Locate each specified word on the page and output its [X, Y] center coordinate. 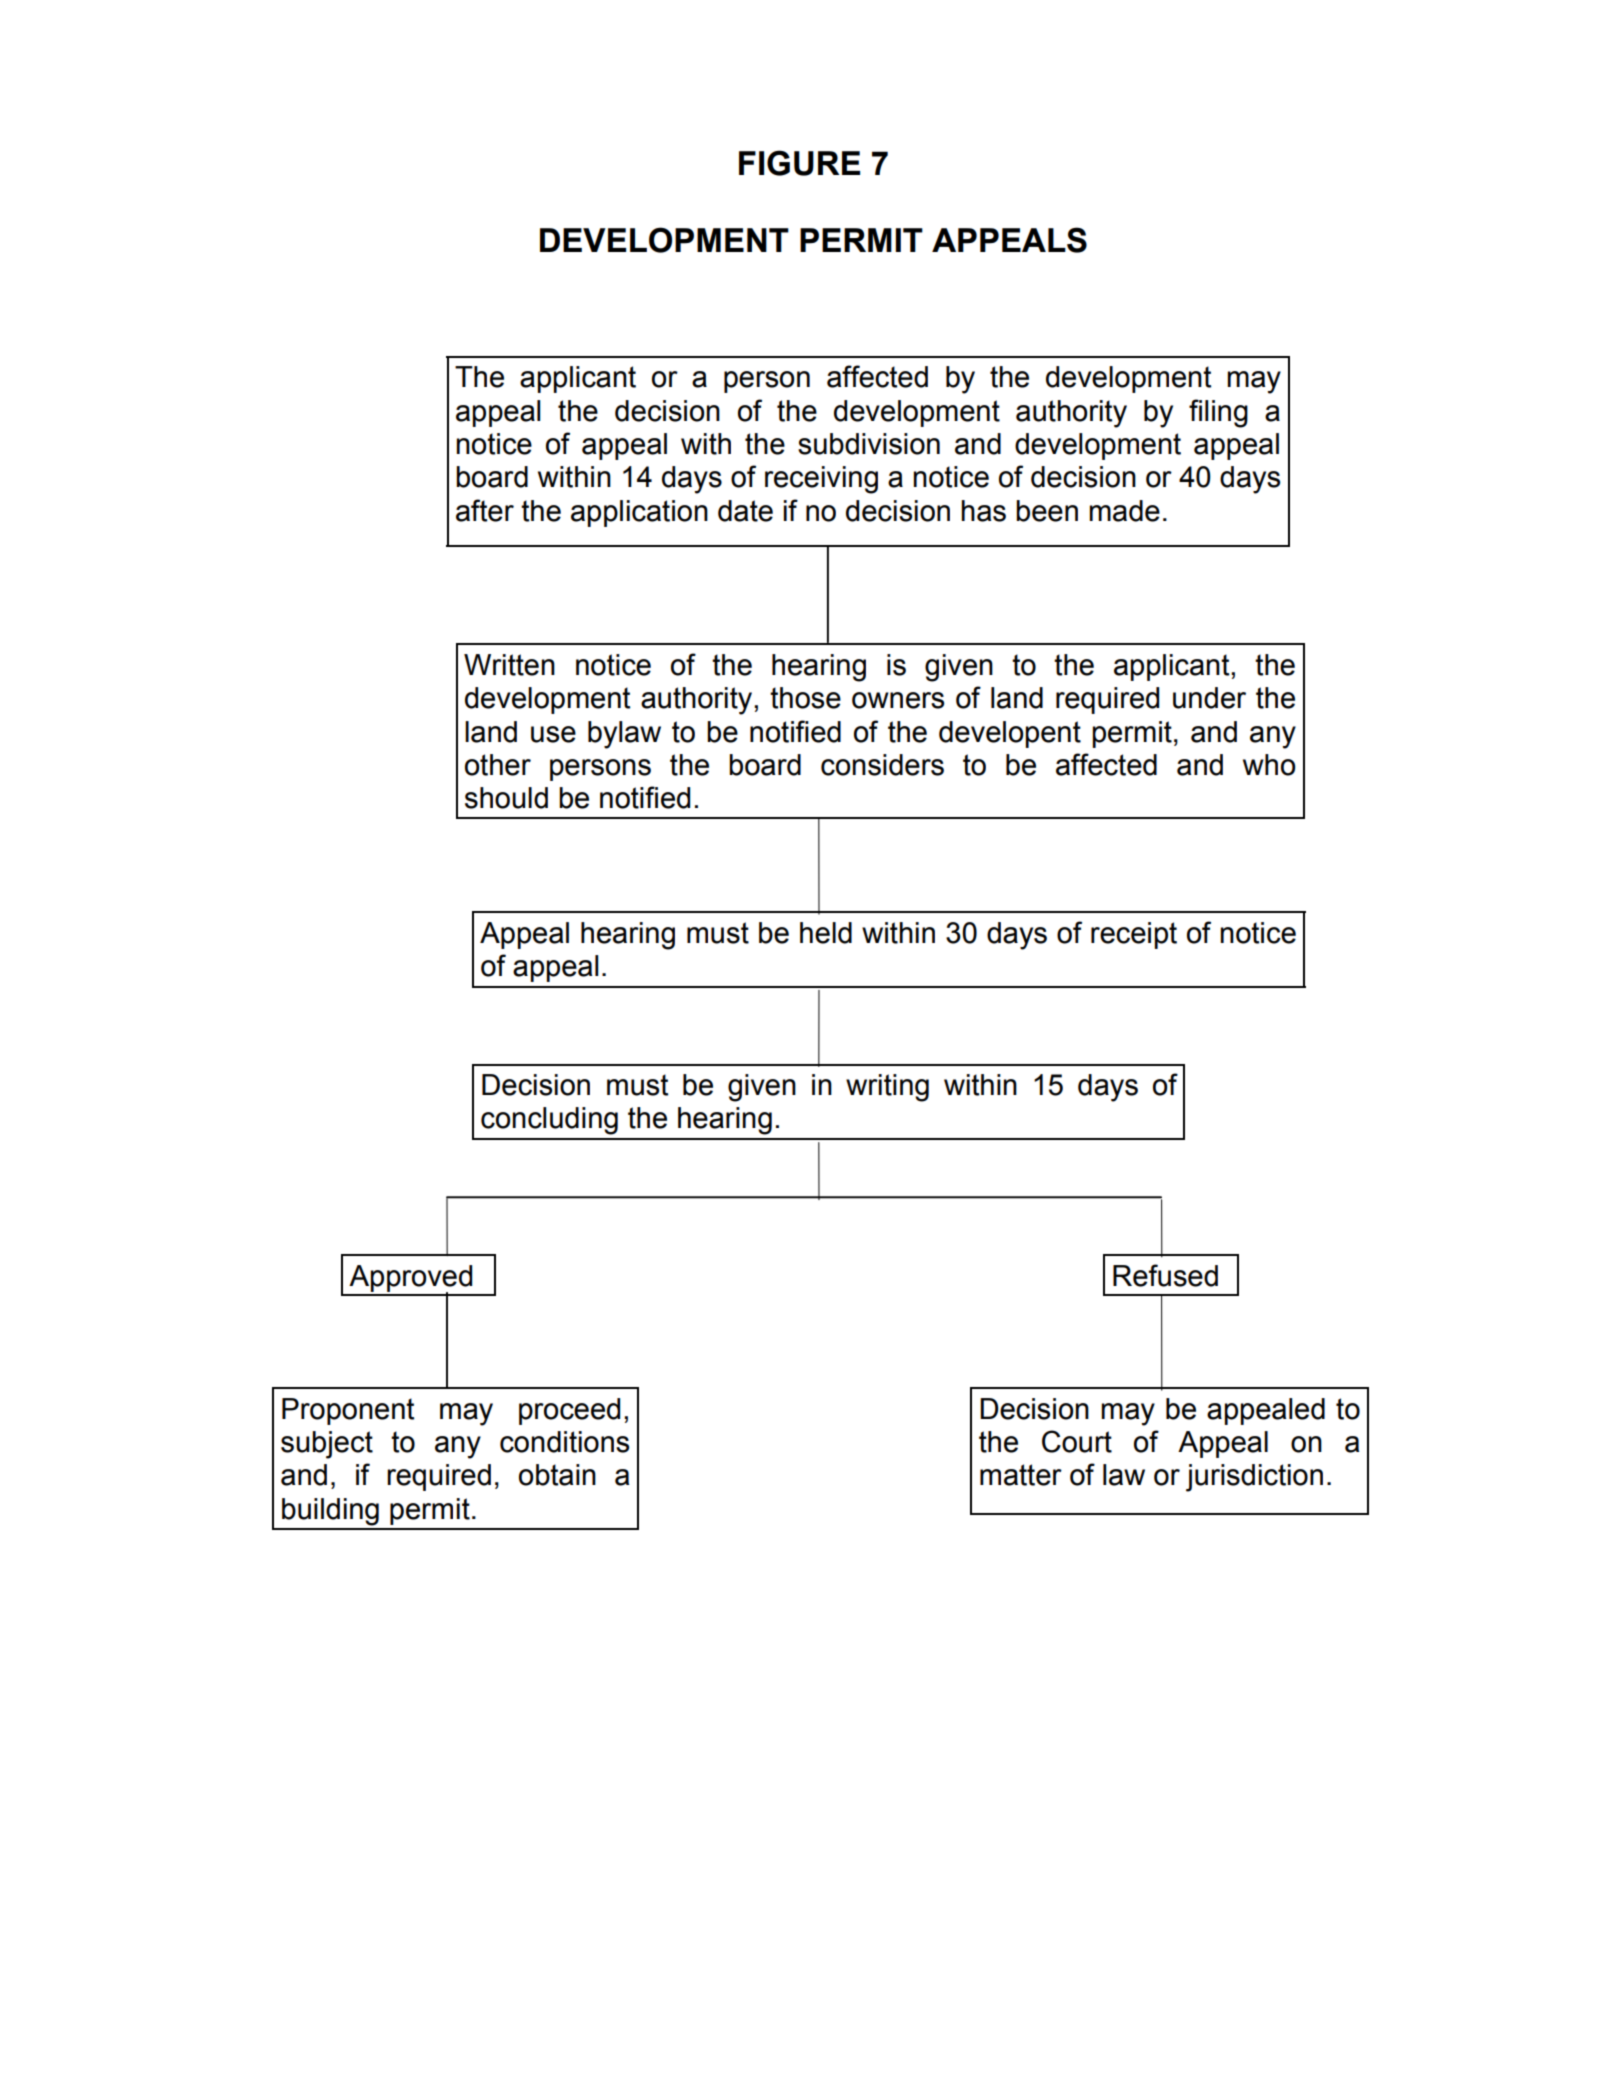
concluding [549, 1121]
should [506, 798]
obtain [557, 1475]
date [745, 511]
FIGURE [799, 163]
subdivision [869, 444]
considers [882, 765]
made [1124, 511]
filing [1218, 413]
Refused [1165, 1275]
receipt [1134, 935]
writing [887, 1088]
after [485, 510]
